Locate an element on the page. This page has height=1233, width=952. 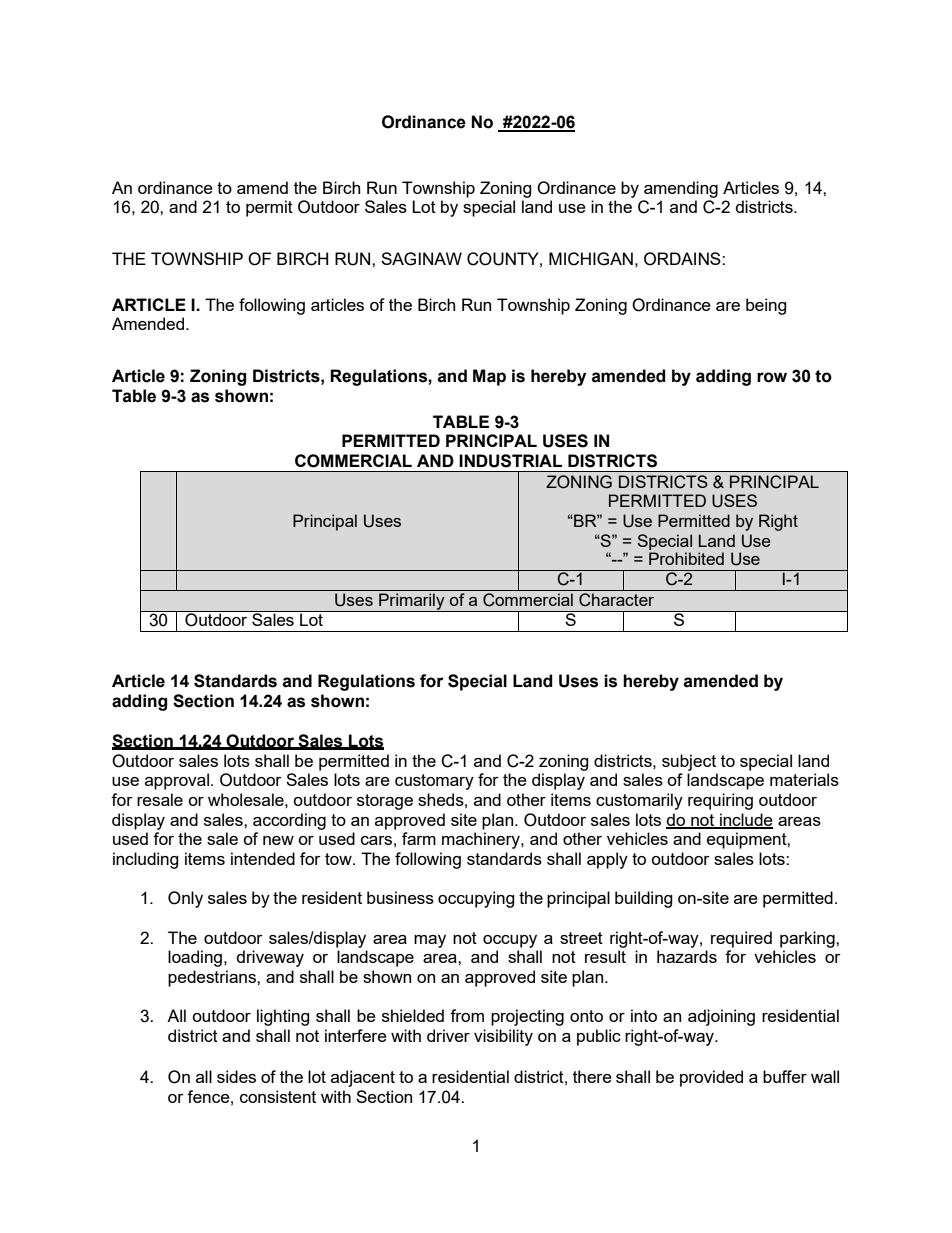
MICHIGAN is located at coordinates (591, 259).
